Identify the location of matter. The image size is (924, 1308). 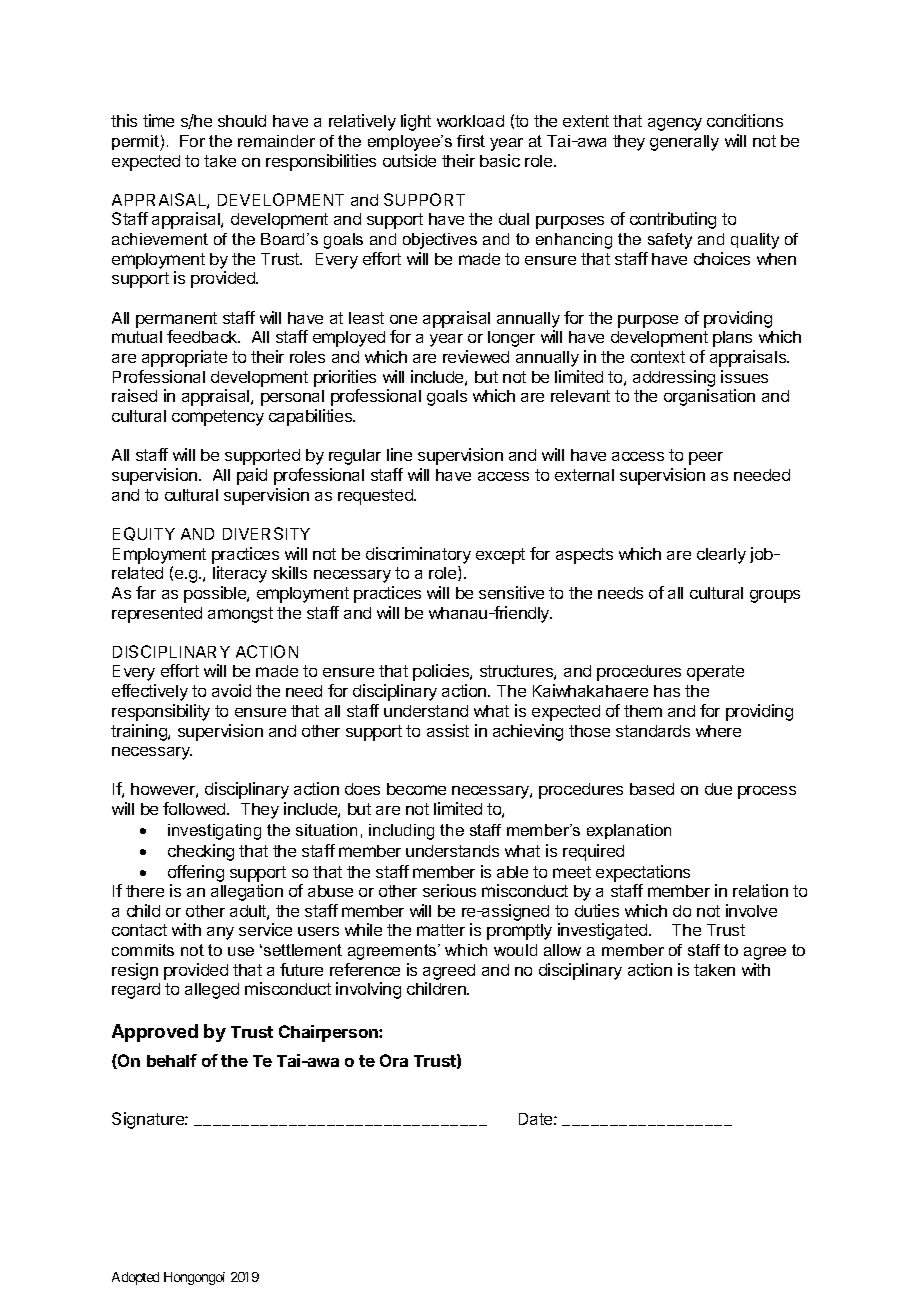
(441, 930).
